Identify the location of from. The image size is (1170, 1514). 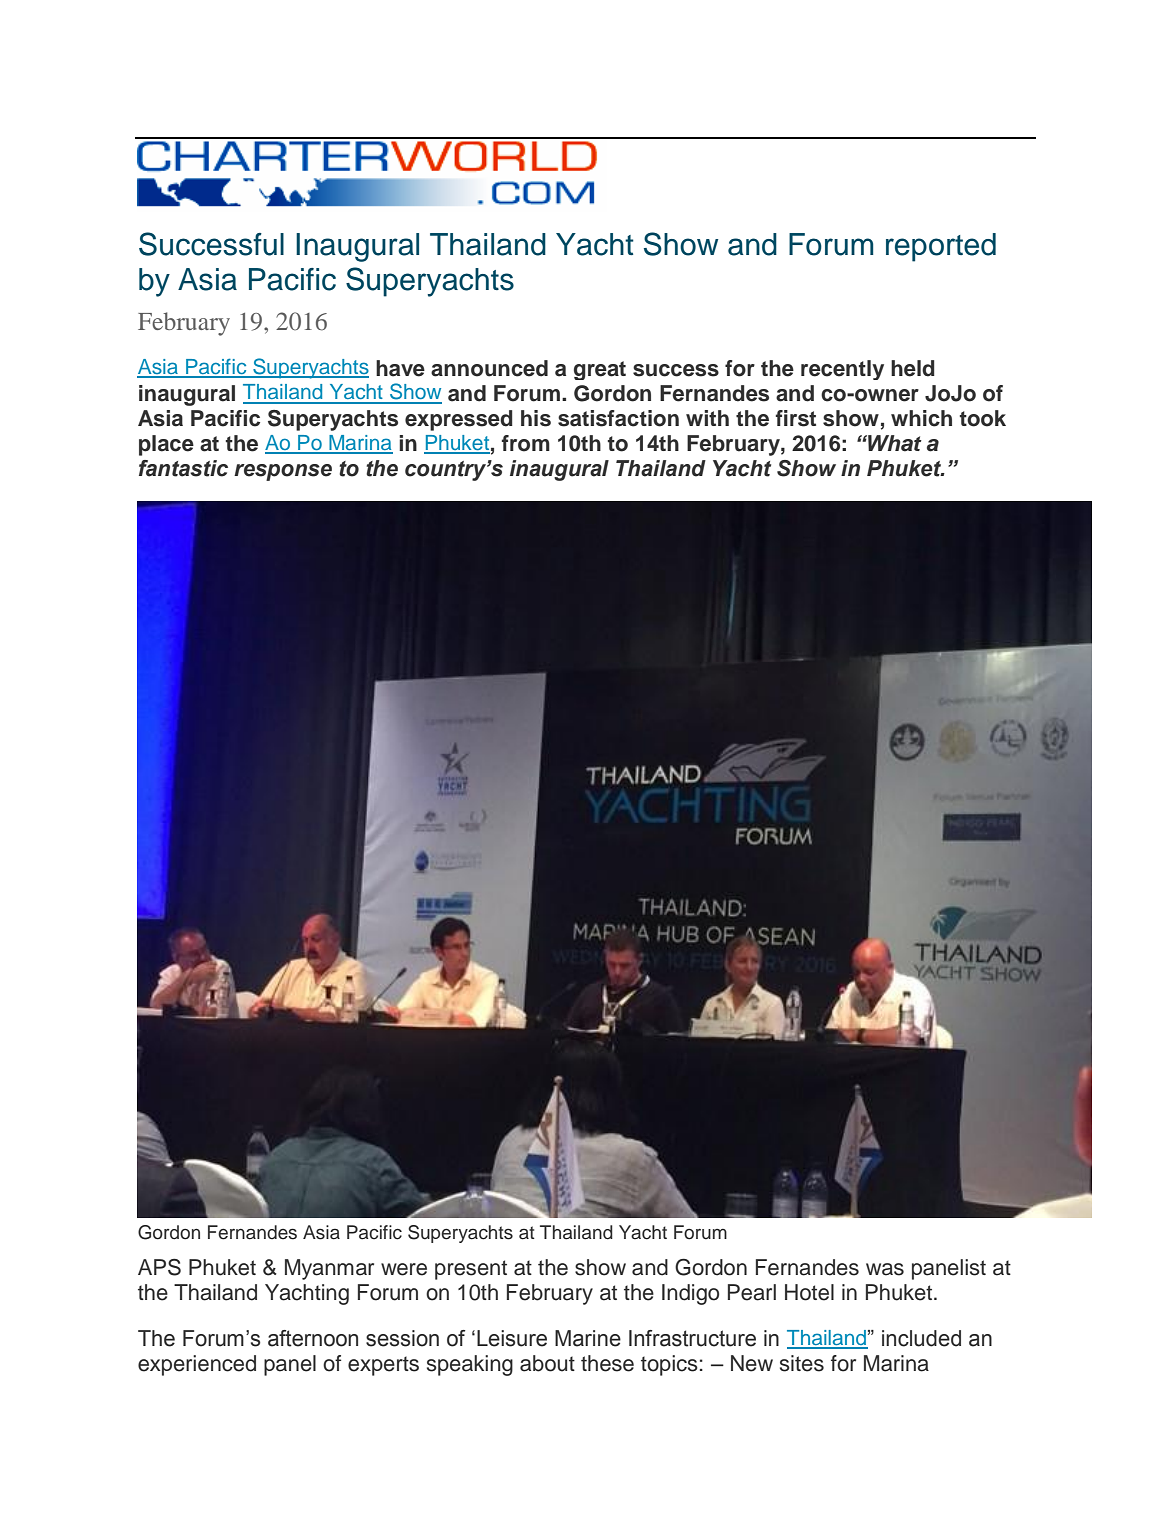
(526, 443).
